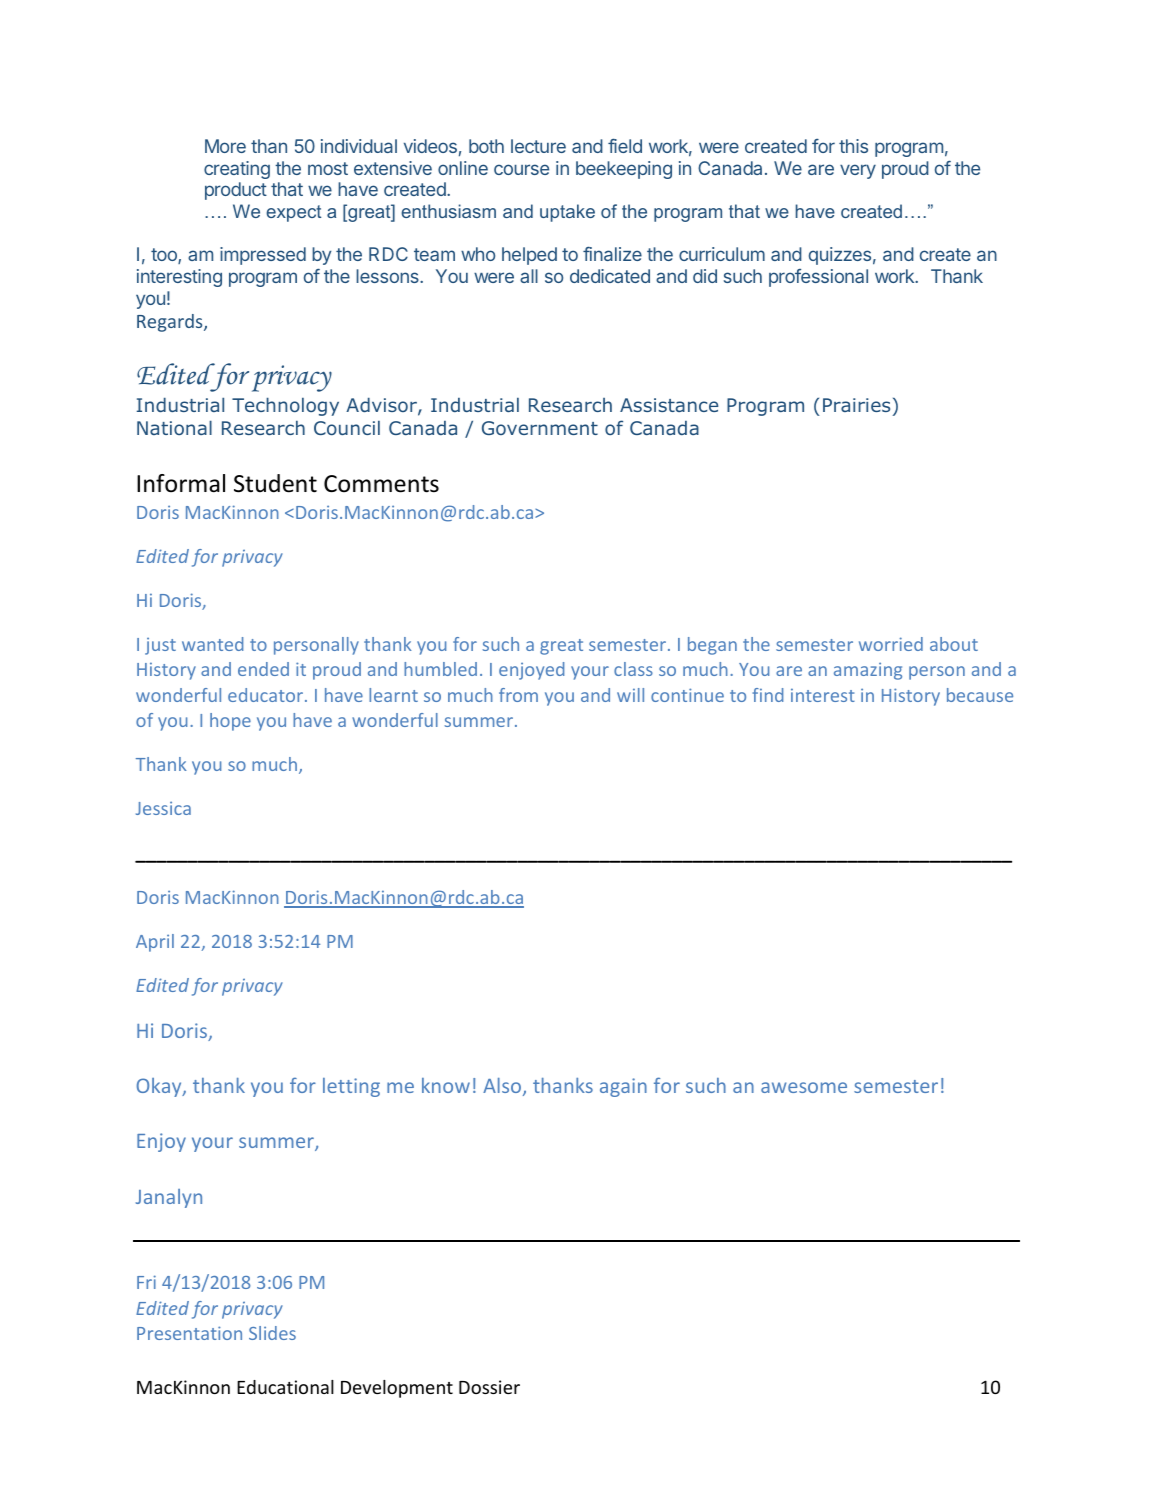 This screenshot has height=1493, width=1153. What do you see at coordinates (272, 1333) in the screenshot?
I see `Slides` at bounding box center [272, 1333].
